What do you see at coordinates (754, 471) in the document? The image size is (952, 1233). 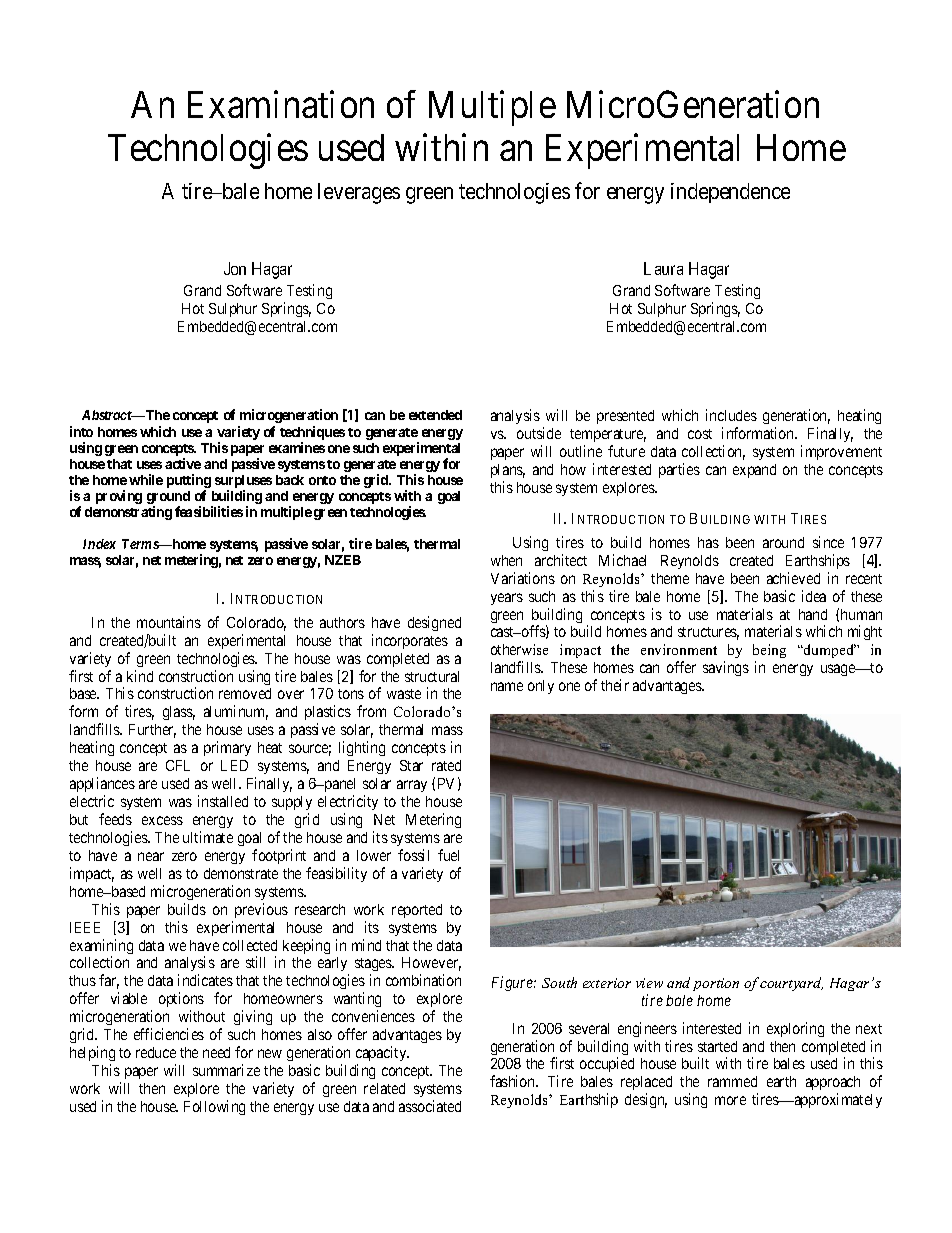 I see `expand` at bounding box center [754, 471].
